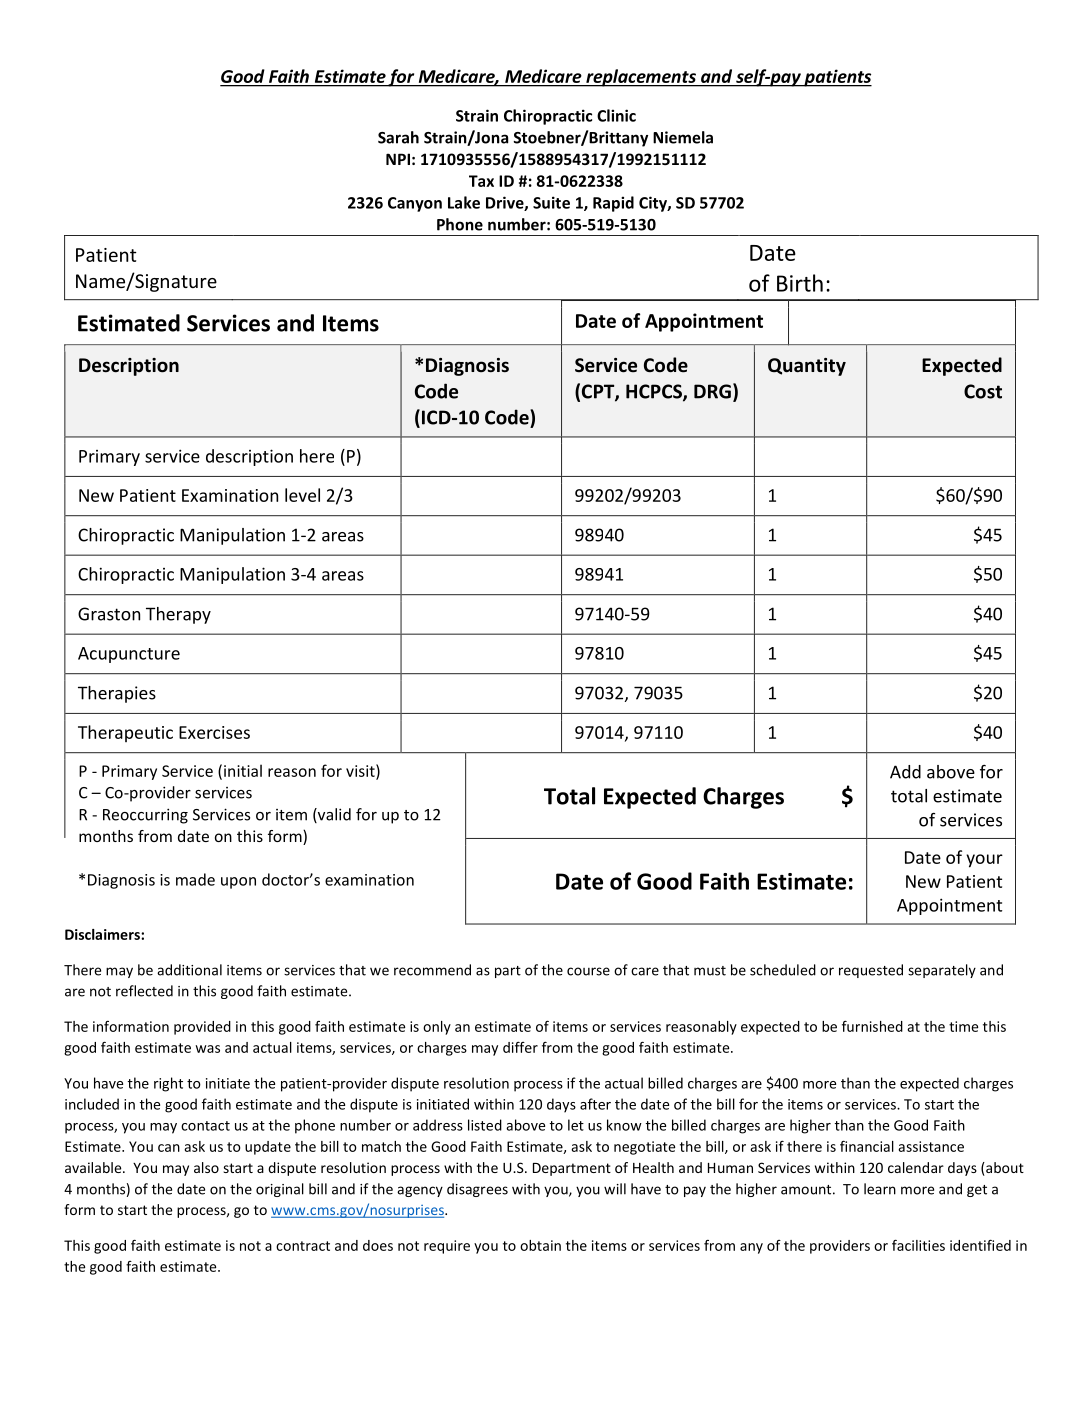 The width and height of the page is (1092, 1413). Describe the element at coordinates (540, 1245) in the page. I see `obtain` at that location.
